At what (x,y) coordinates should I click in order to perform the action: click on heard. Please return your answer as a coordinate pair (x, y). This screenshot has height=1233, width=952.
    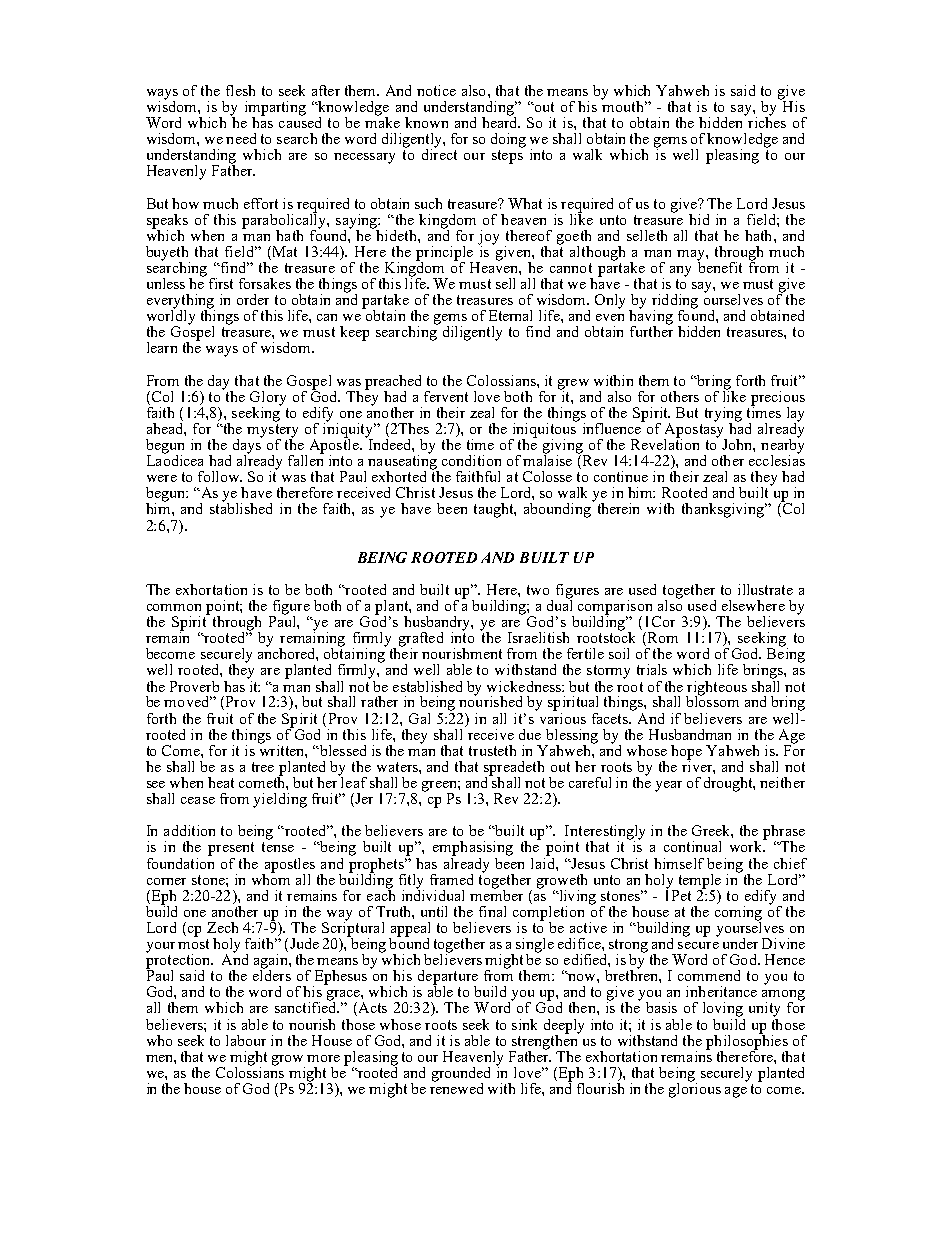
    Looking at the image, I should click on (501, 121).
